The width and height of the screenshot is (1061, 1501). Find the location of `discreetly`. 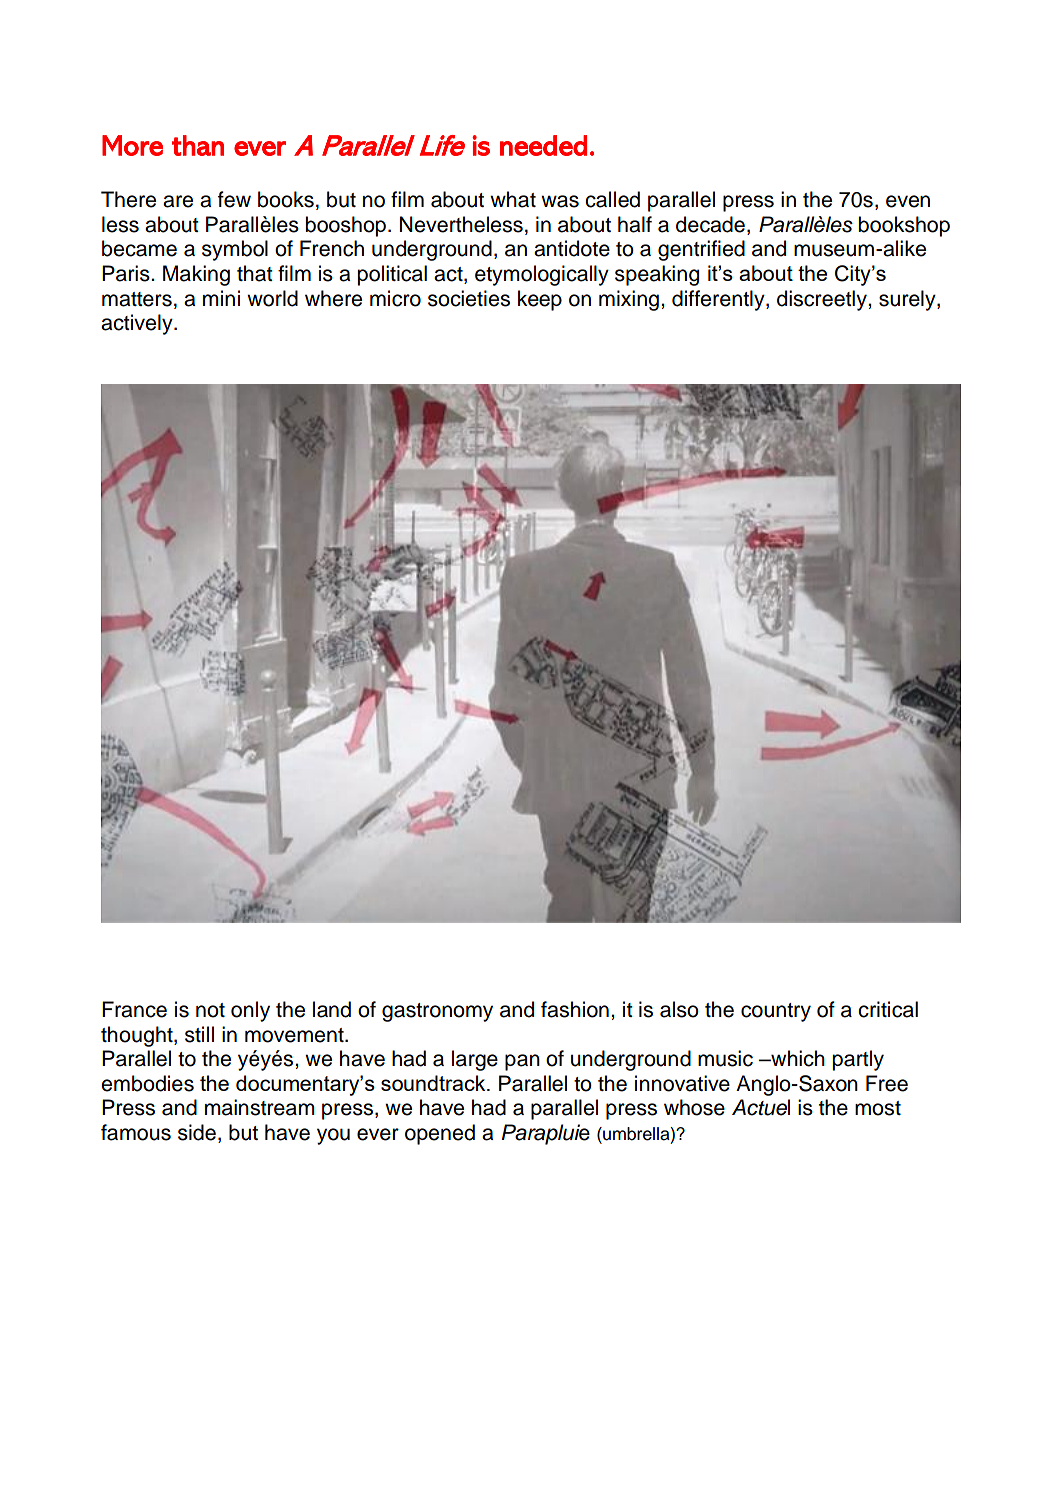

discreetly is located at coordinates (823, 300).
